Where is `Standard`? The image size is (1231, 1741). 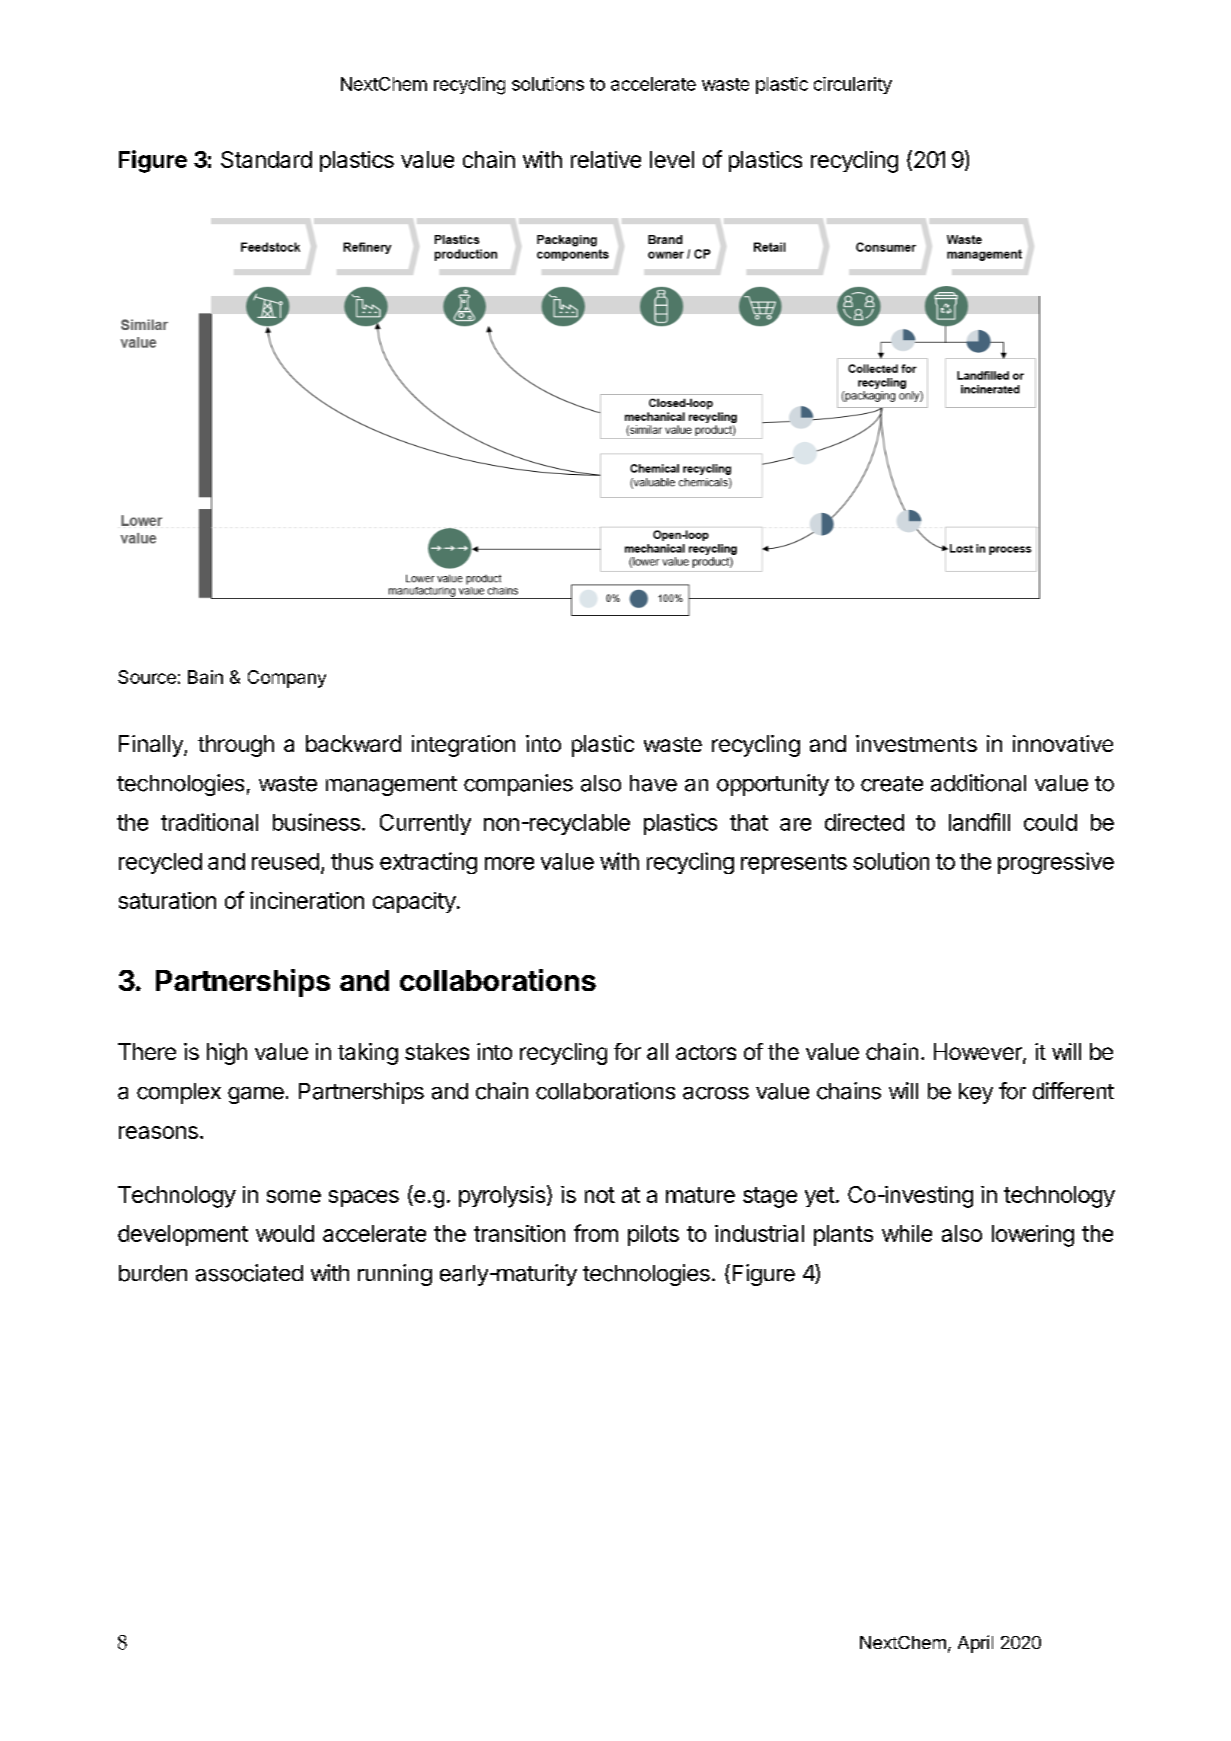 Standard is located at coordinates (266, 159).
